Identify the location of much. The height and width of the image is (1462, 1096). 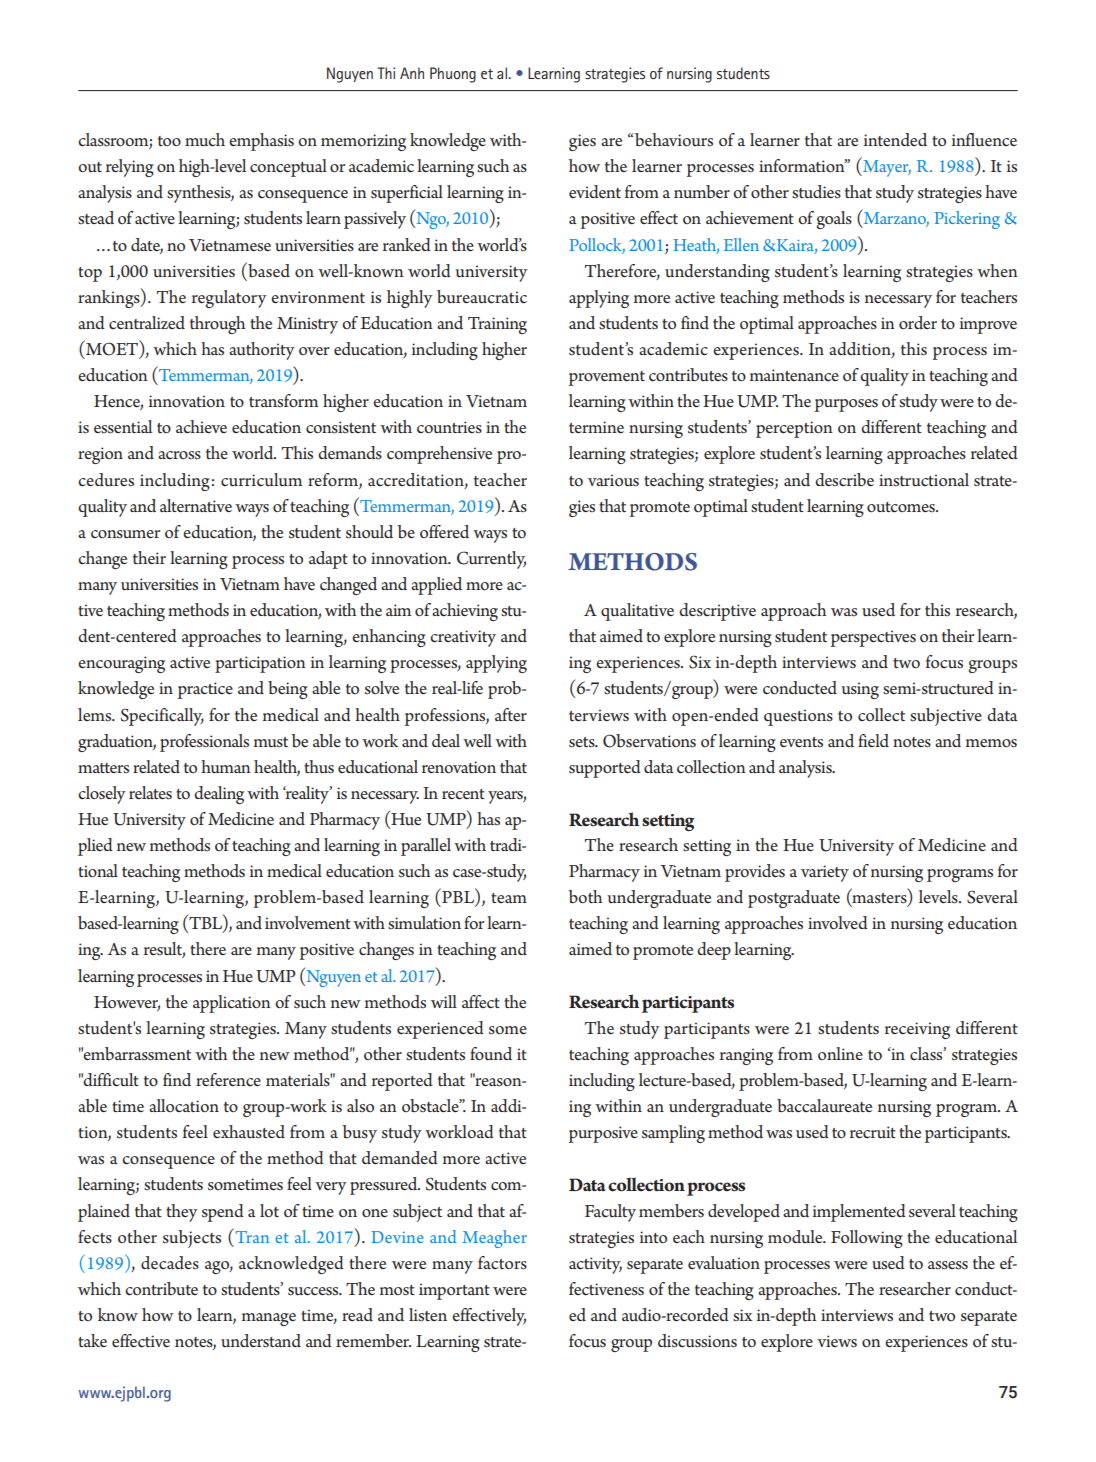
(205, 140).
